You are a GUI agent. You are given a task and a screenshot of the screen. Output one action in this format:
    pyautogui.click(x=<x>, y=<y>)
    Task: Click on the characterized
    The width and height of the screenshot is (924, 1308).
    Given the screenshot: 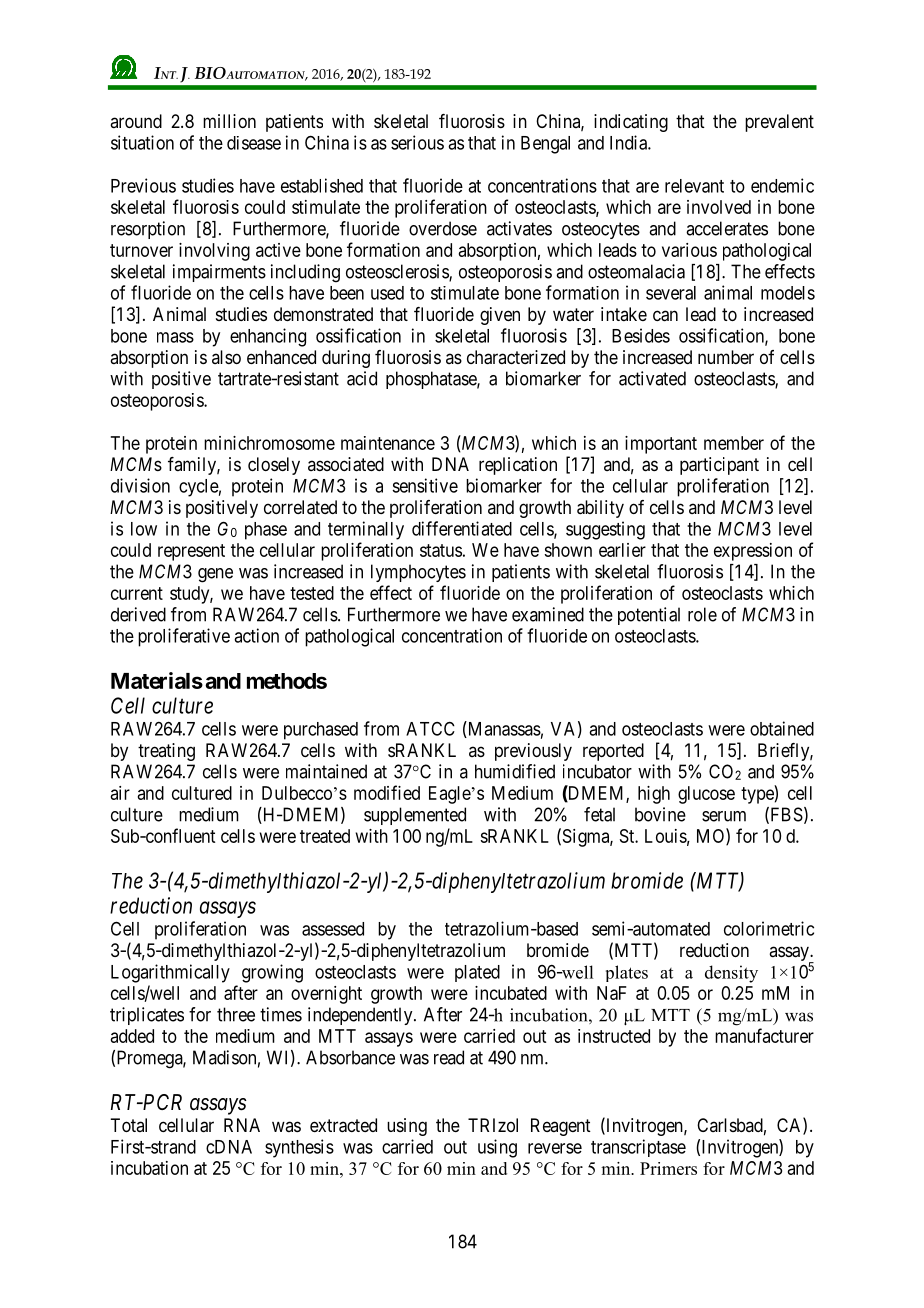 What is the action you would take?
    pyautogui.click(x=516, y=357)
